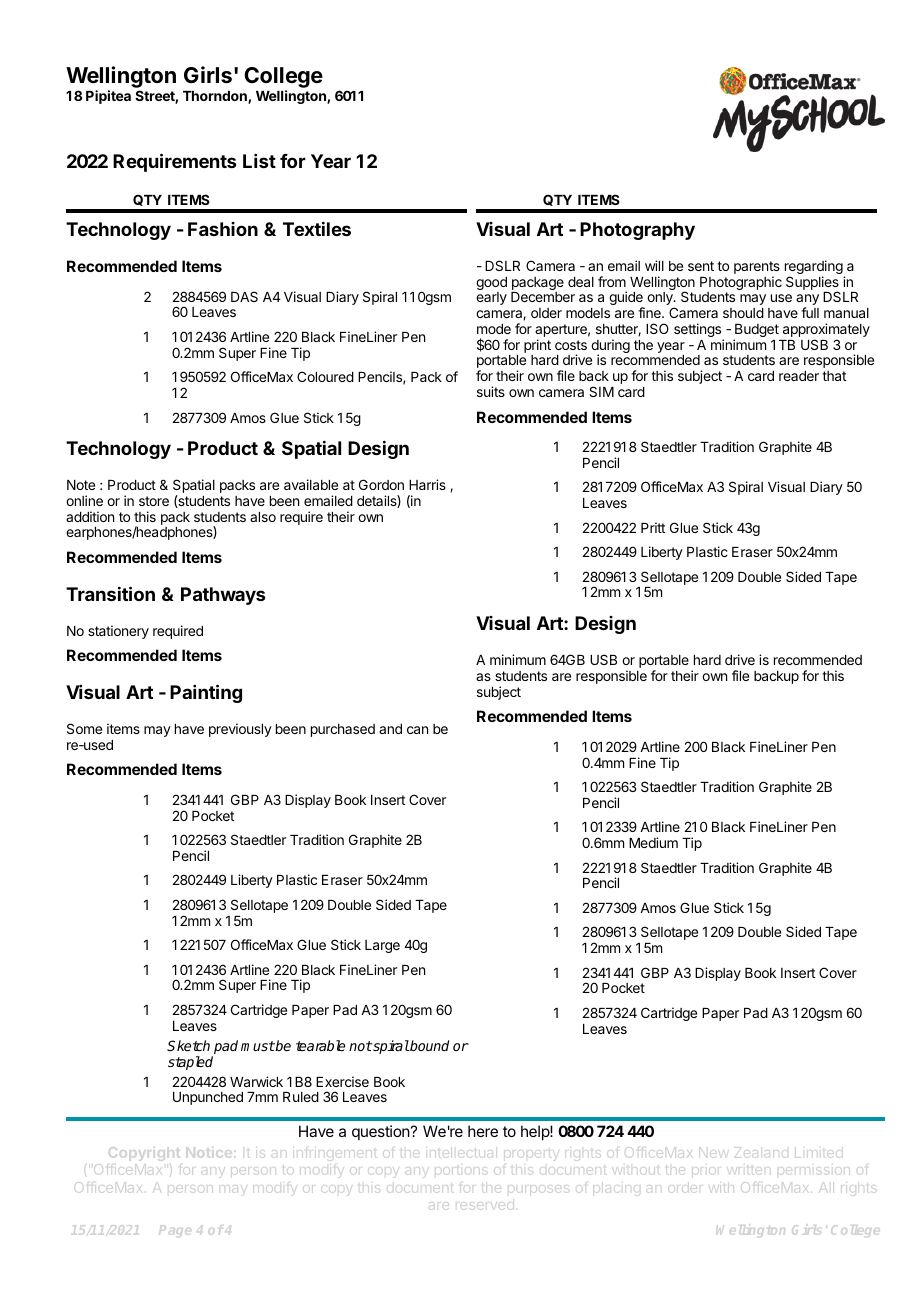 Image resolution: width=924 pixels, height=1304 pixels. I want to click on store, so click(154, 501).
